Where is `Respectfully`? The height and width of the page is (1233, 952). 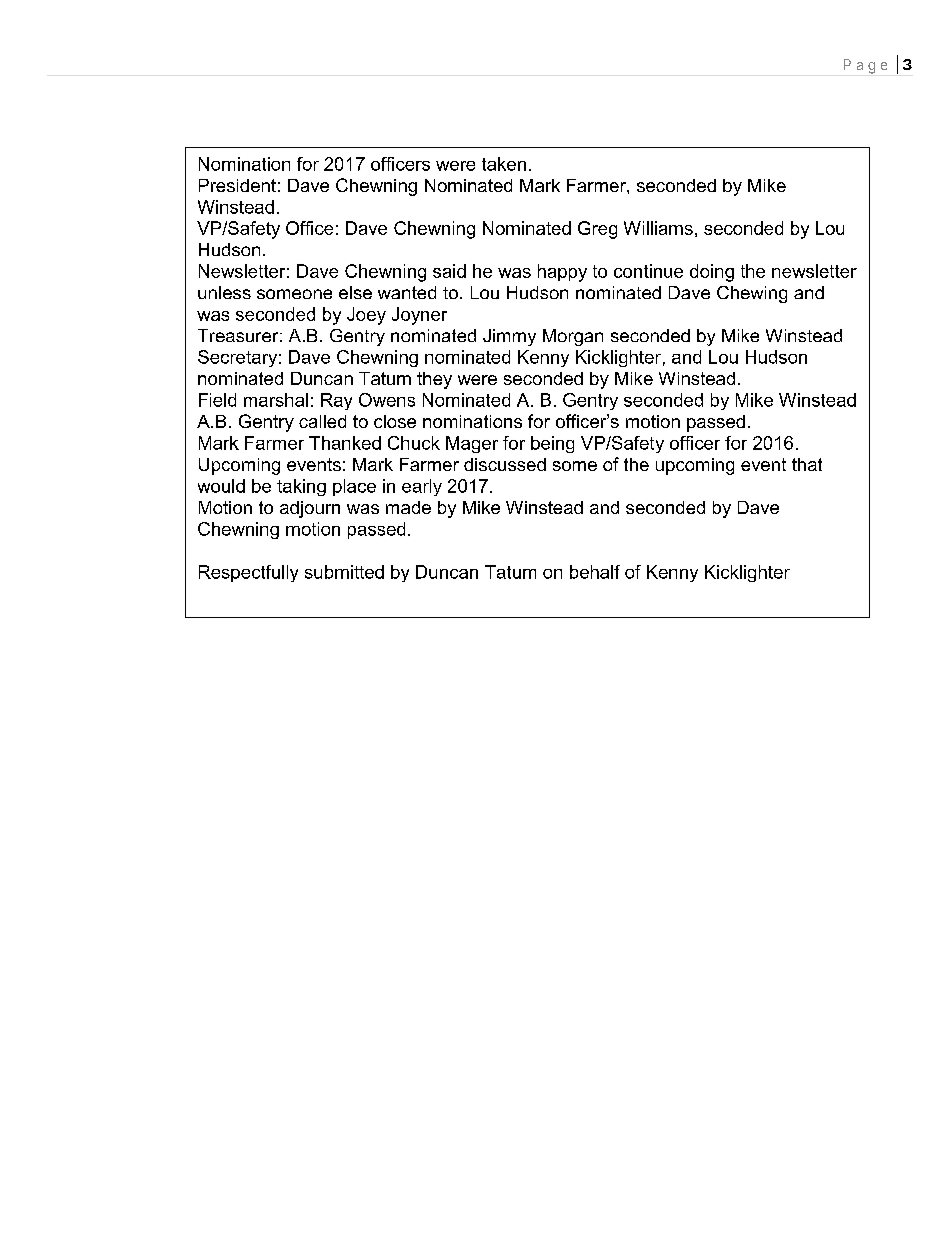 Respectfully is located at coordinates (248, 573).
